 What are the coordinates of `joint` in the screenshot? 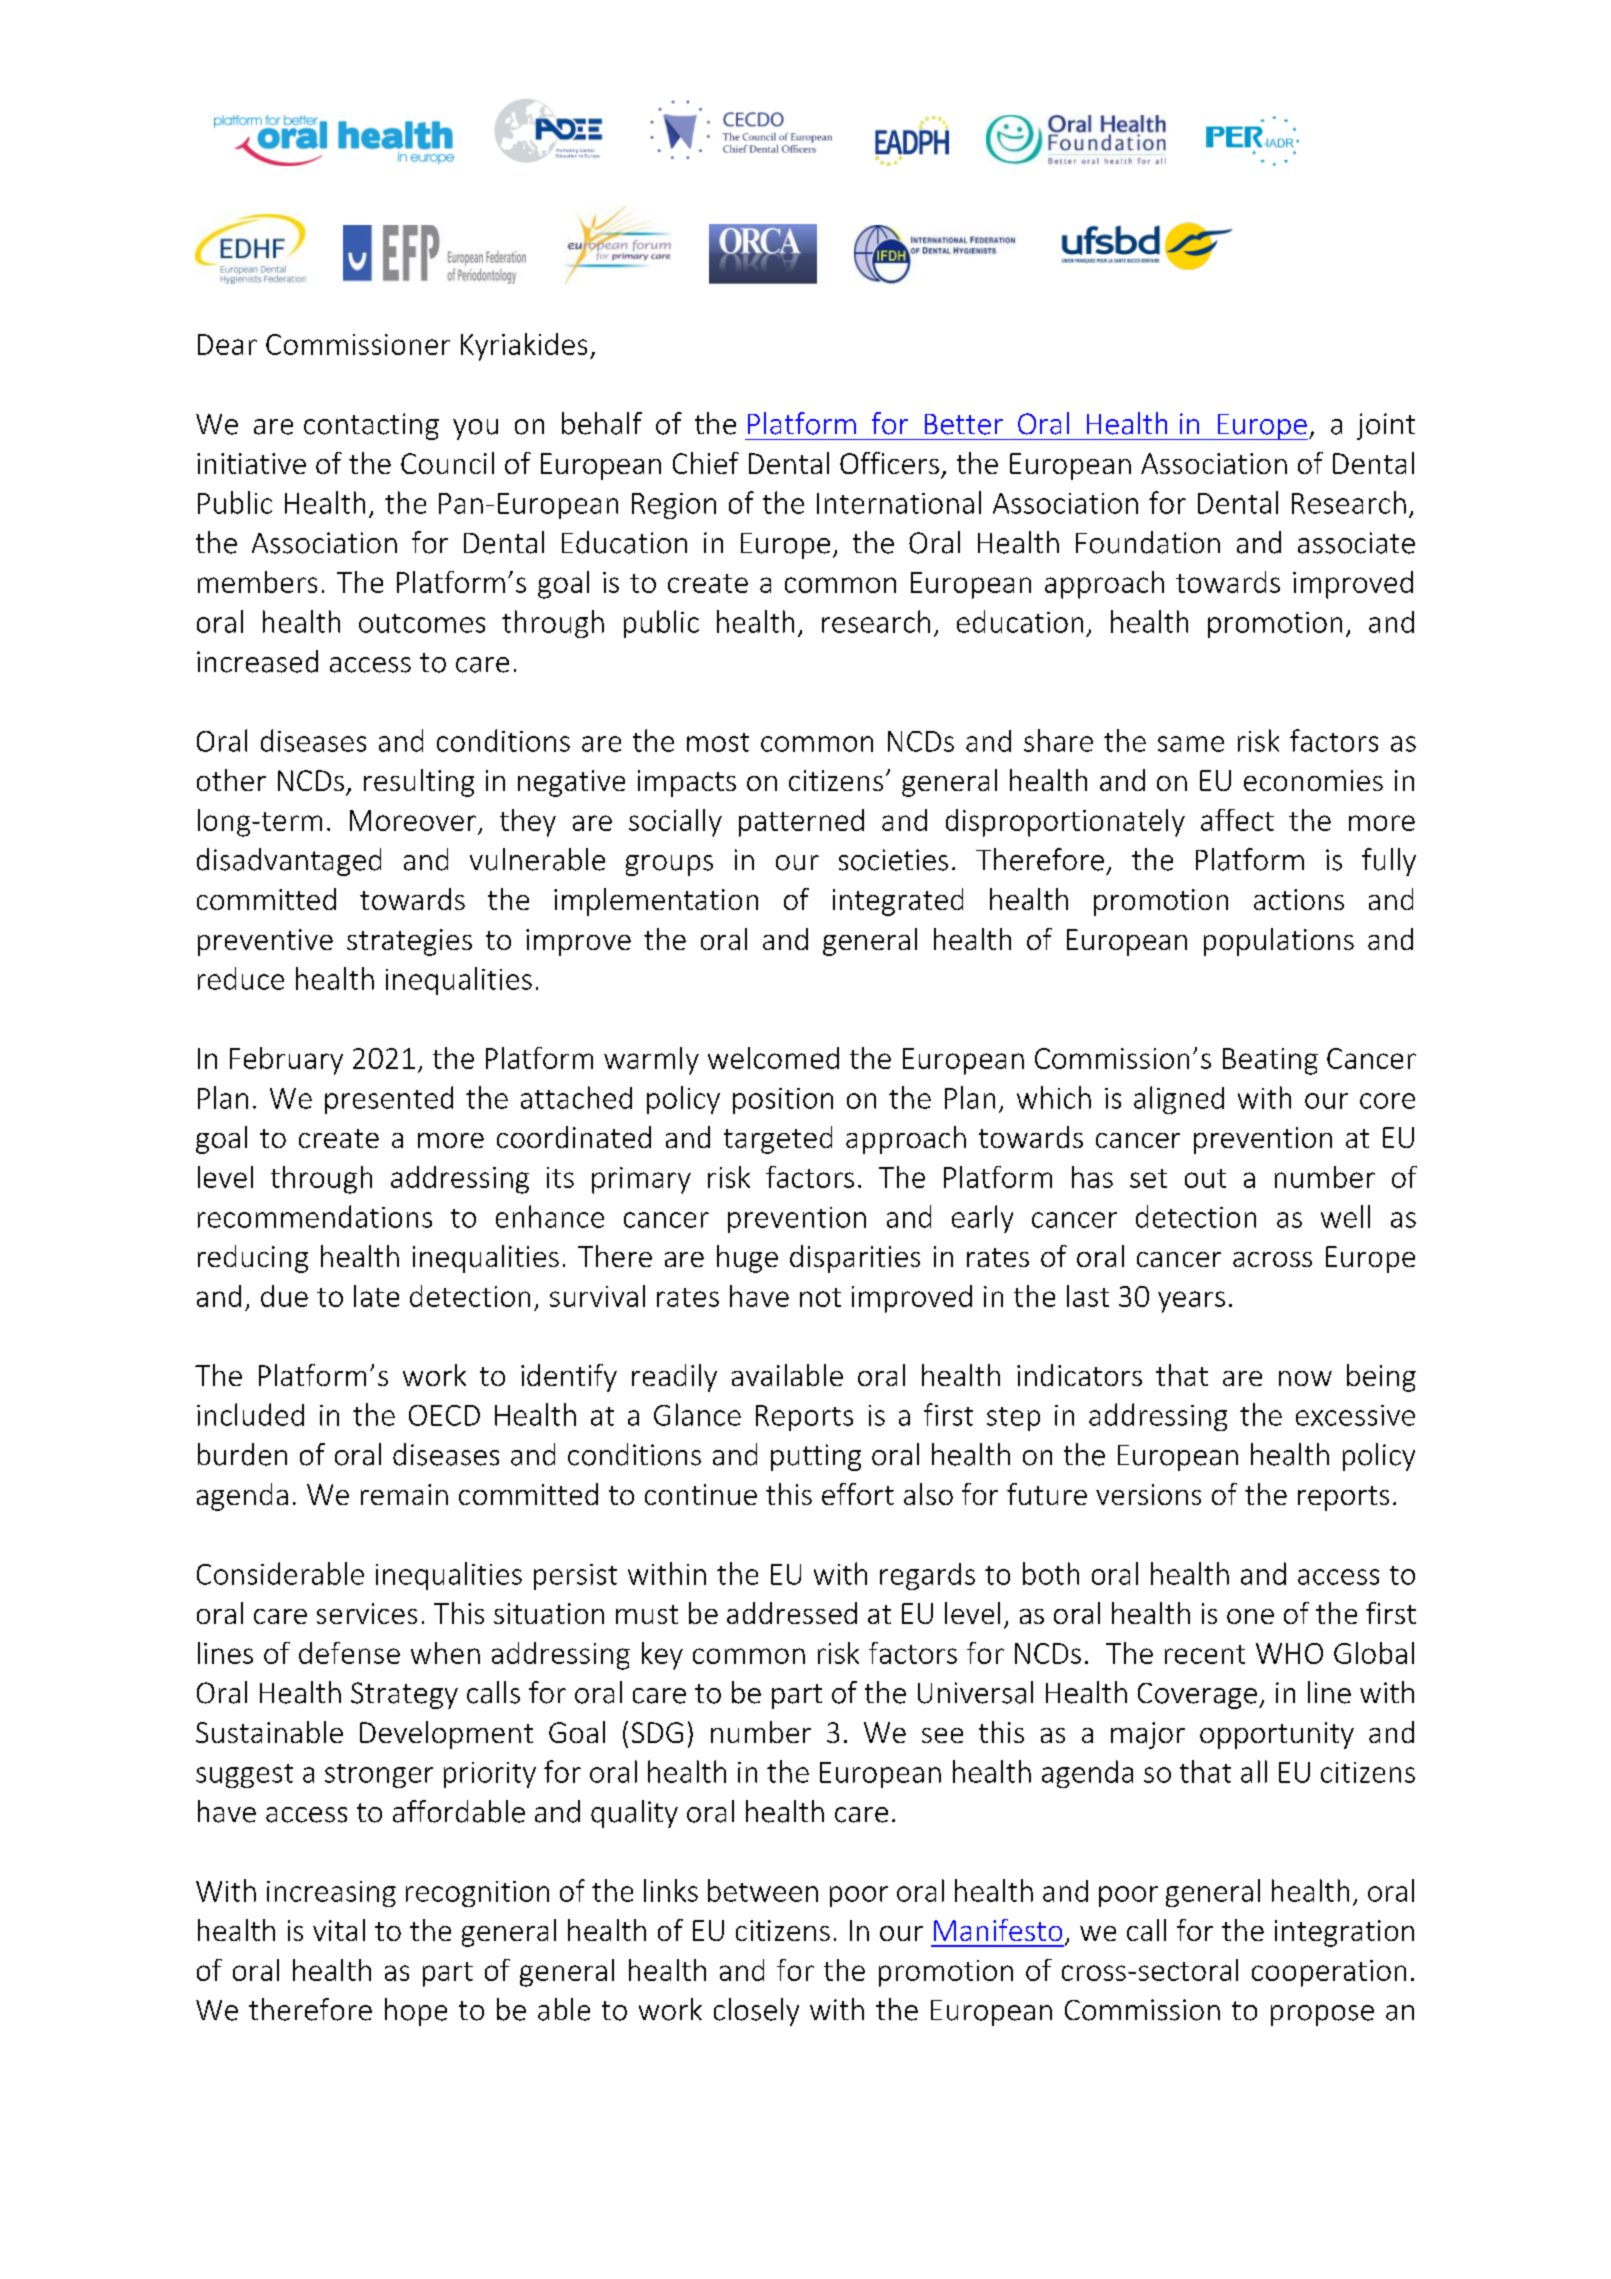 It's located at (1386, 426).
